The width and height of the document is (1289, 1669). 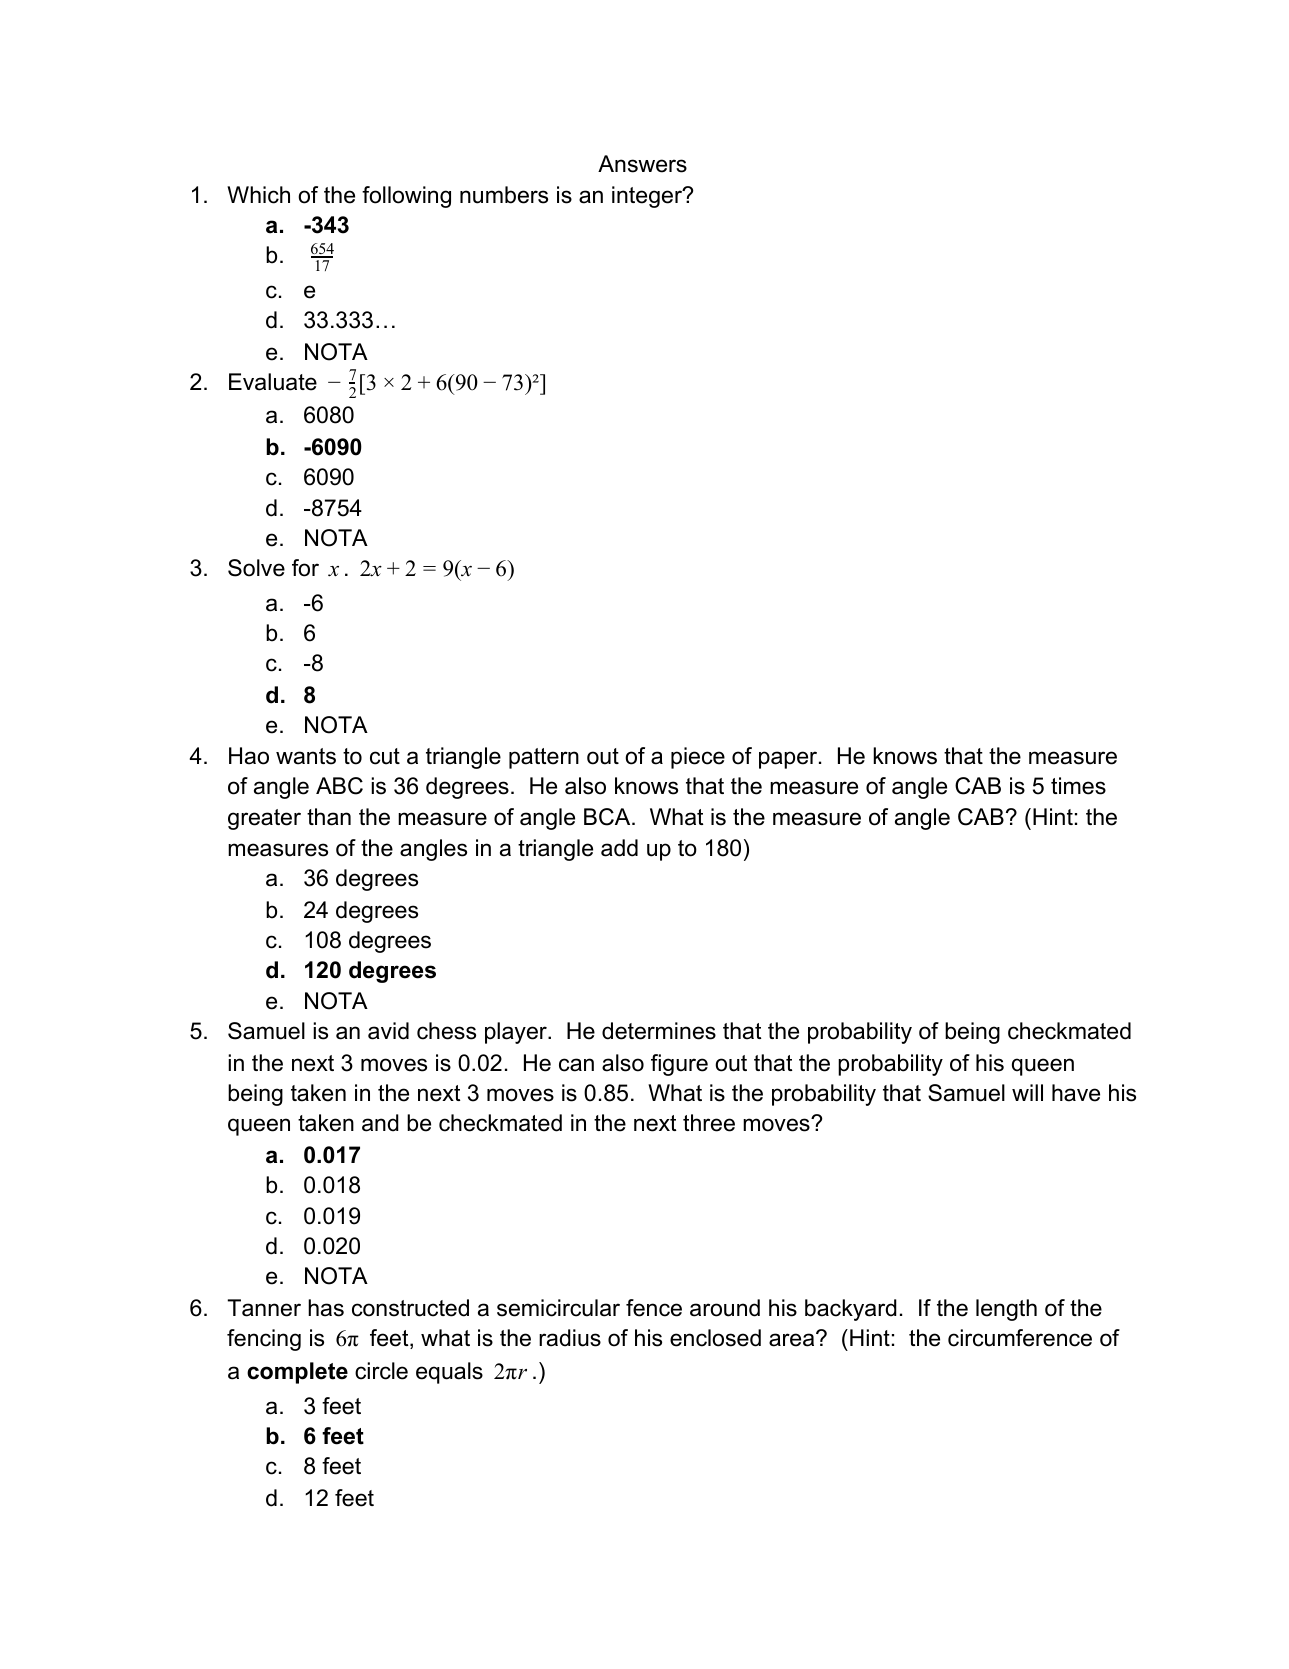 What do you see at coordinates (698, 758) in the document?
I see `piece` at bounding box center [698, 758].
